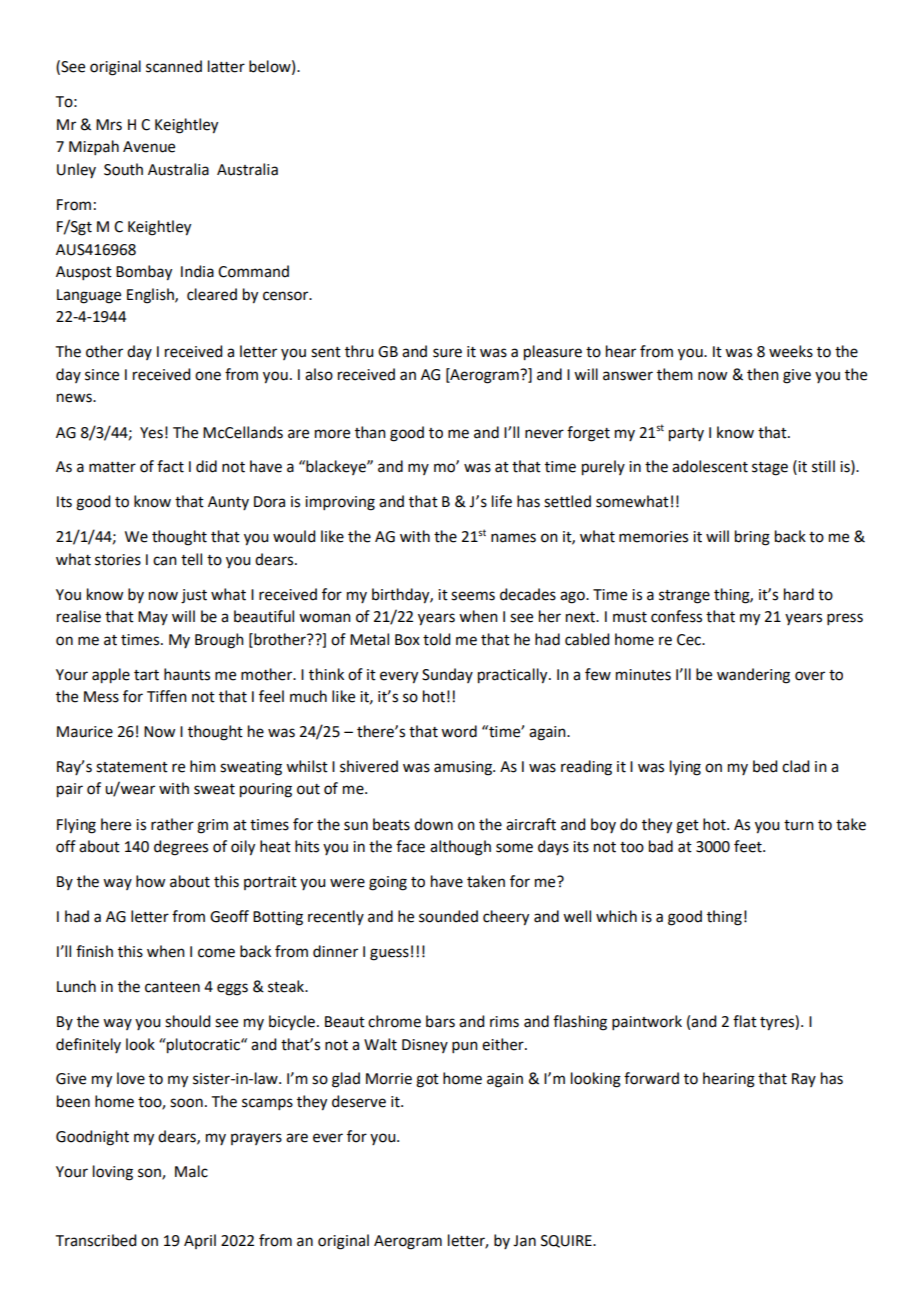 The height and width of the image is (1308, 924). Describe the element at coordinates (226, 66) in the image. I see `latter` at that location.
